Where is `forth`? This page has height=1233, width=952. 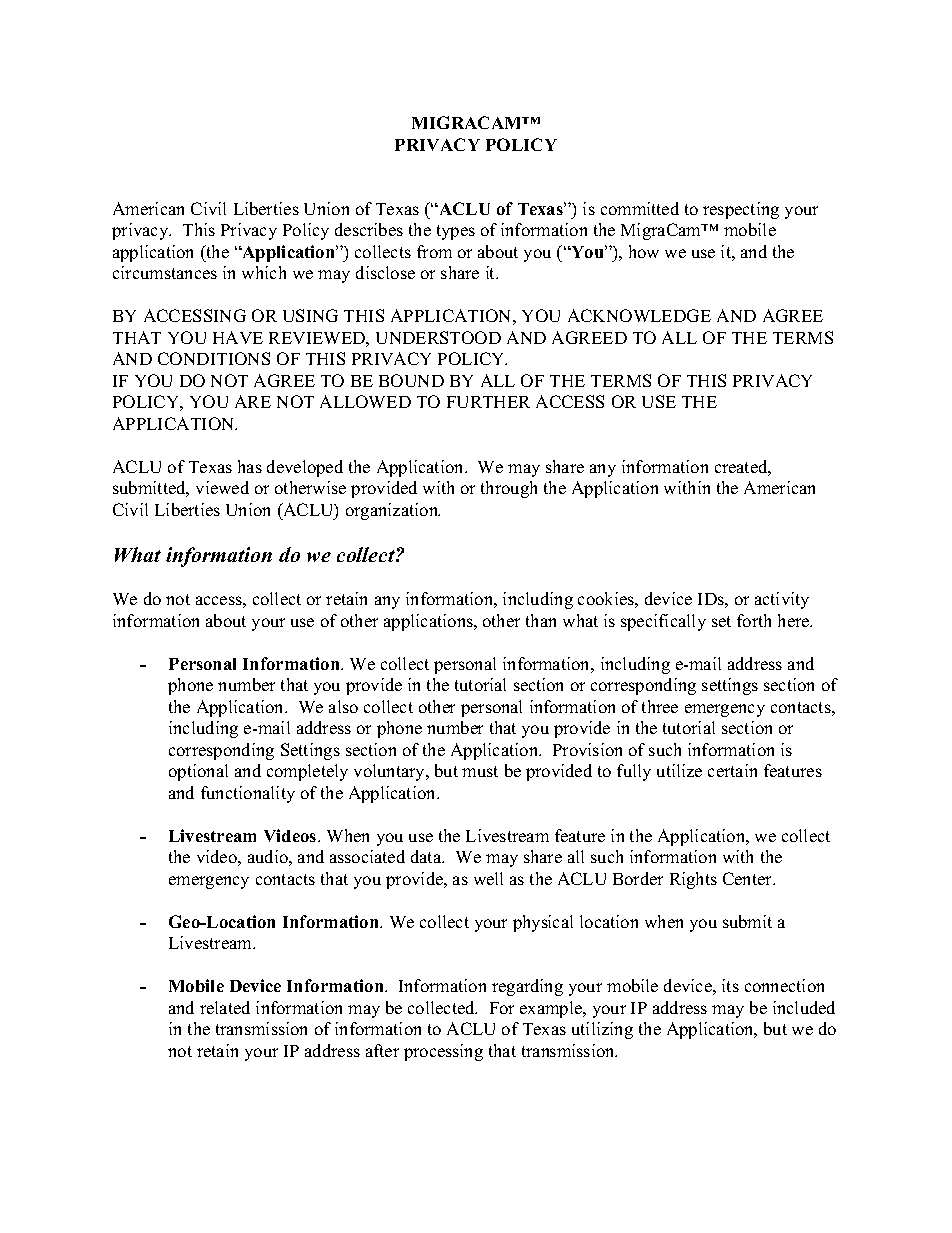 forth is located at coordinates (754, 620).
